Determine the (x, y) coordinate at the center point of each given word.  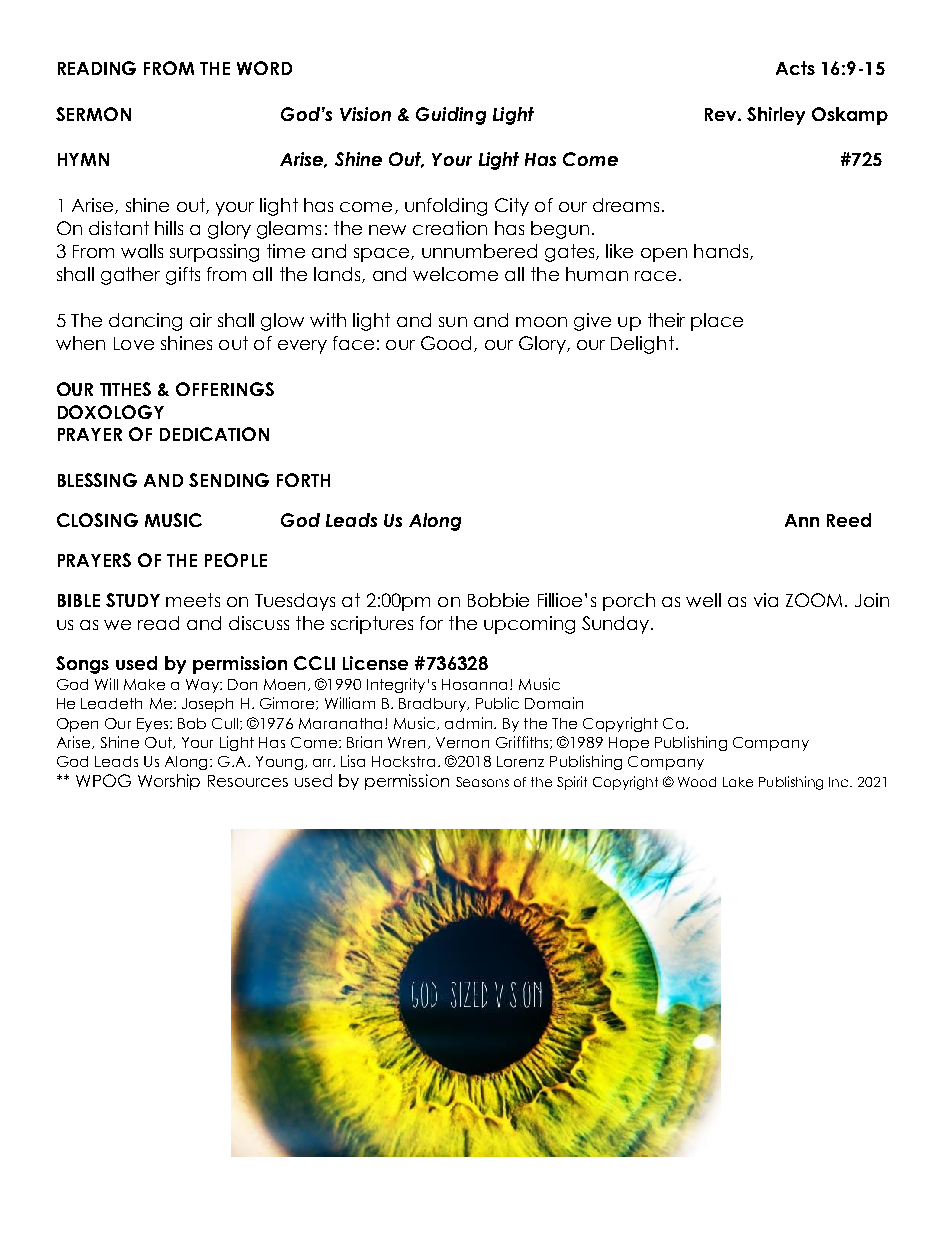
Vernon (462, 742)
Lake (738, 782)
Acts (795, 68)
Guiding (451, 116)
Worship (169, 782)
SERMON (93, 114)
